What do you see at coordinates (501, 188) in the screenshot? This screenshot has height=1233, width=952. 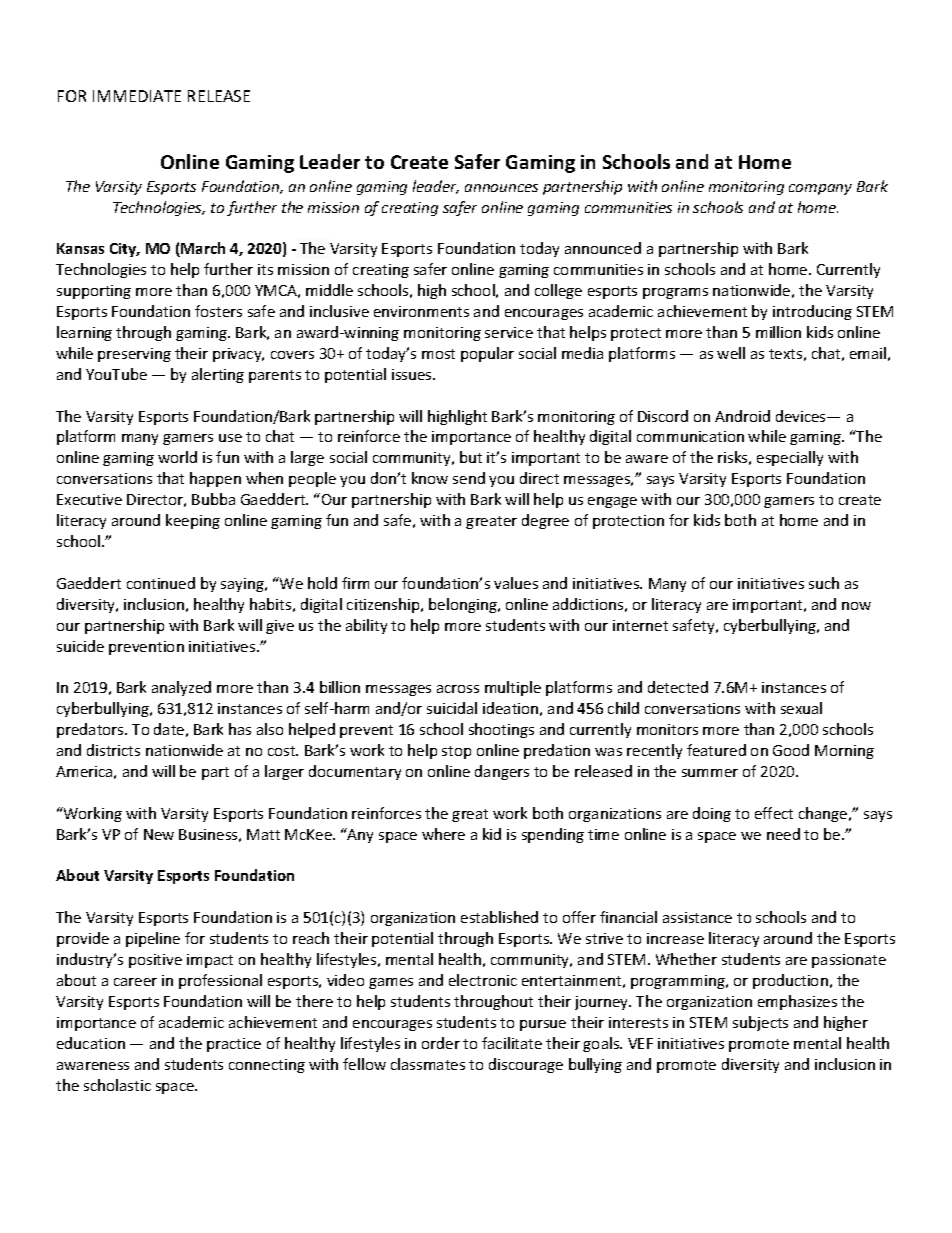 I see `announces` at bounding box center [501, 188].
